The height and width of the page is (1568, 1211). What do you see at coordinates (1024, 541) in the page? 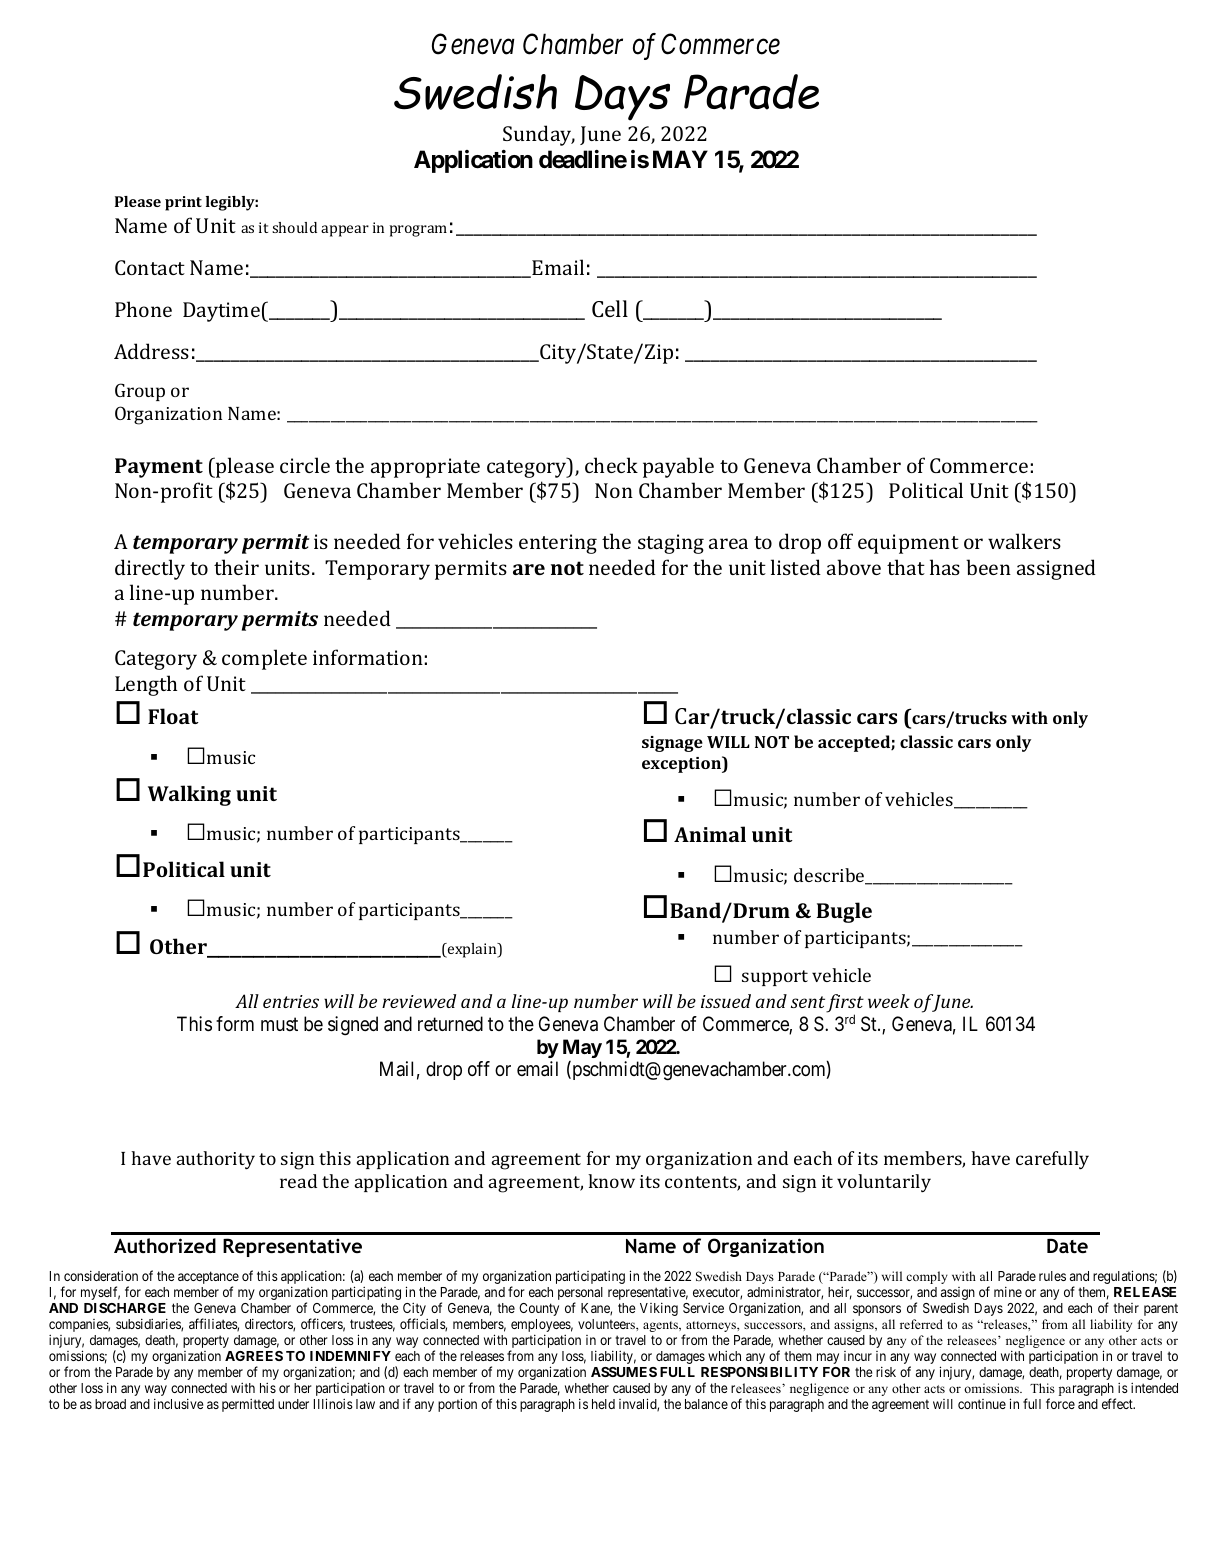
I see `walkers` at bounding box center [1024, 541].
